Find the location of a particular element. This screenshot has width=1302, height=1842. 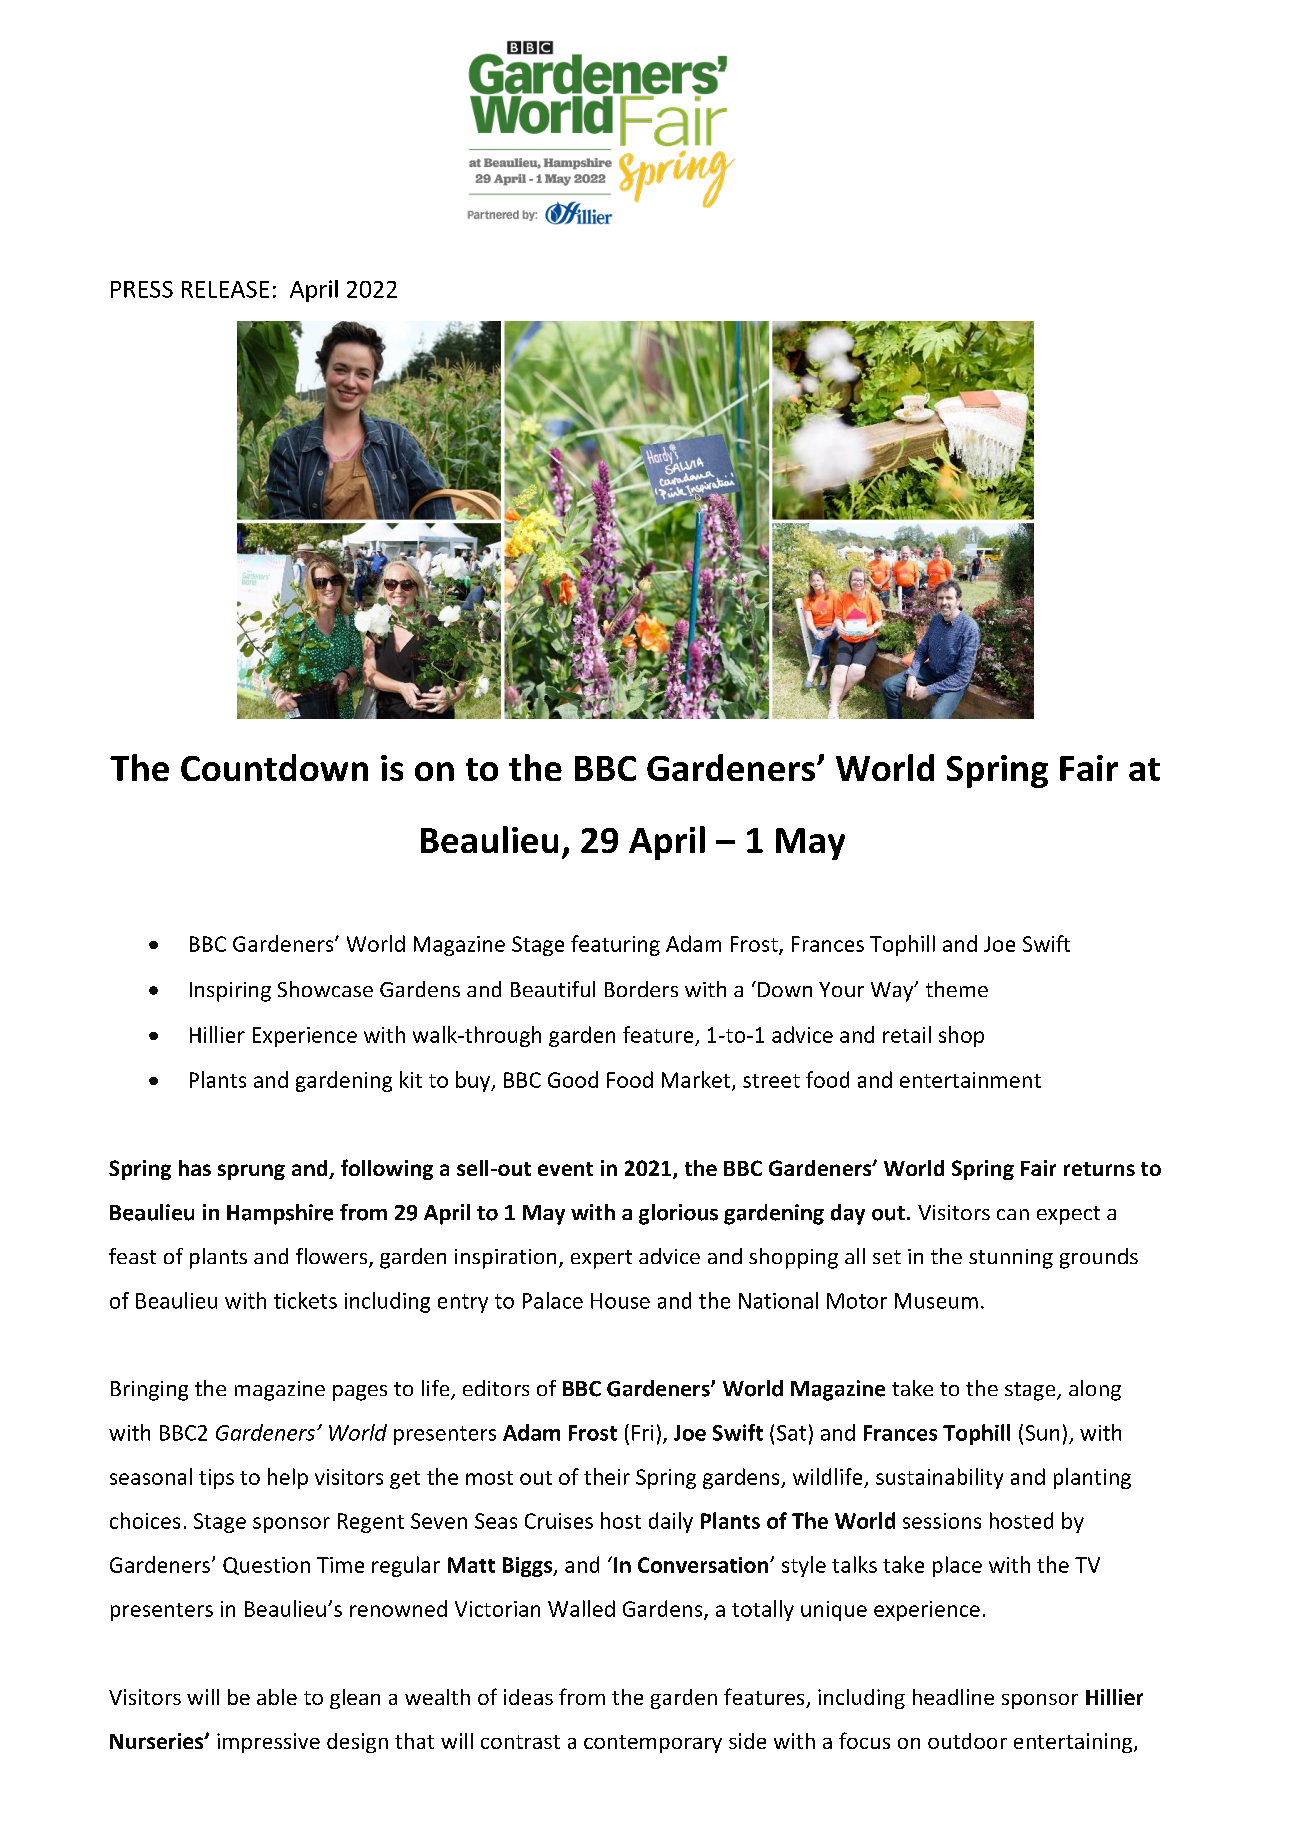

expert is located at coordinates (601, 1259).
